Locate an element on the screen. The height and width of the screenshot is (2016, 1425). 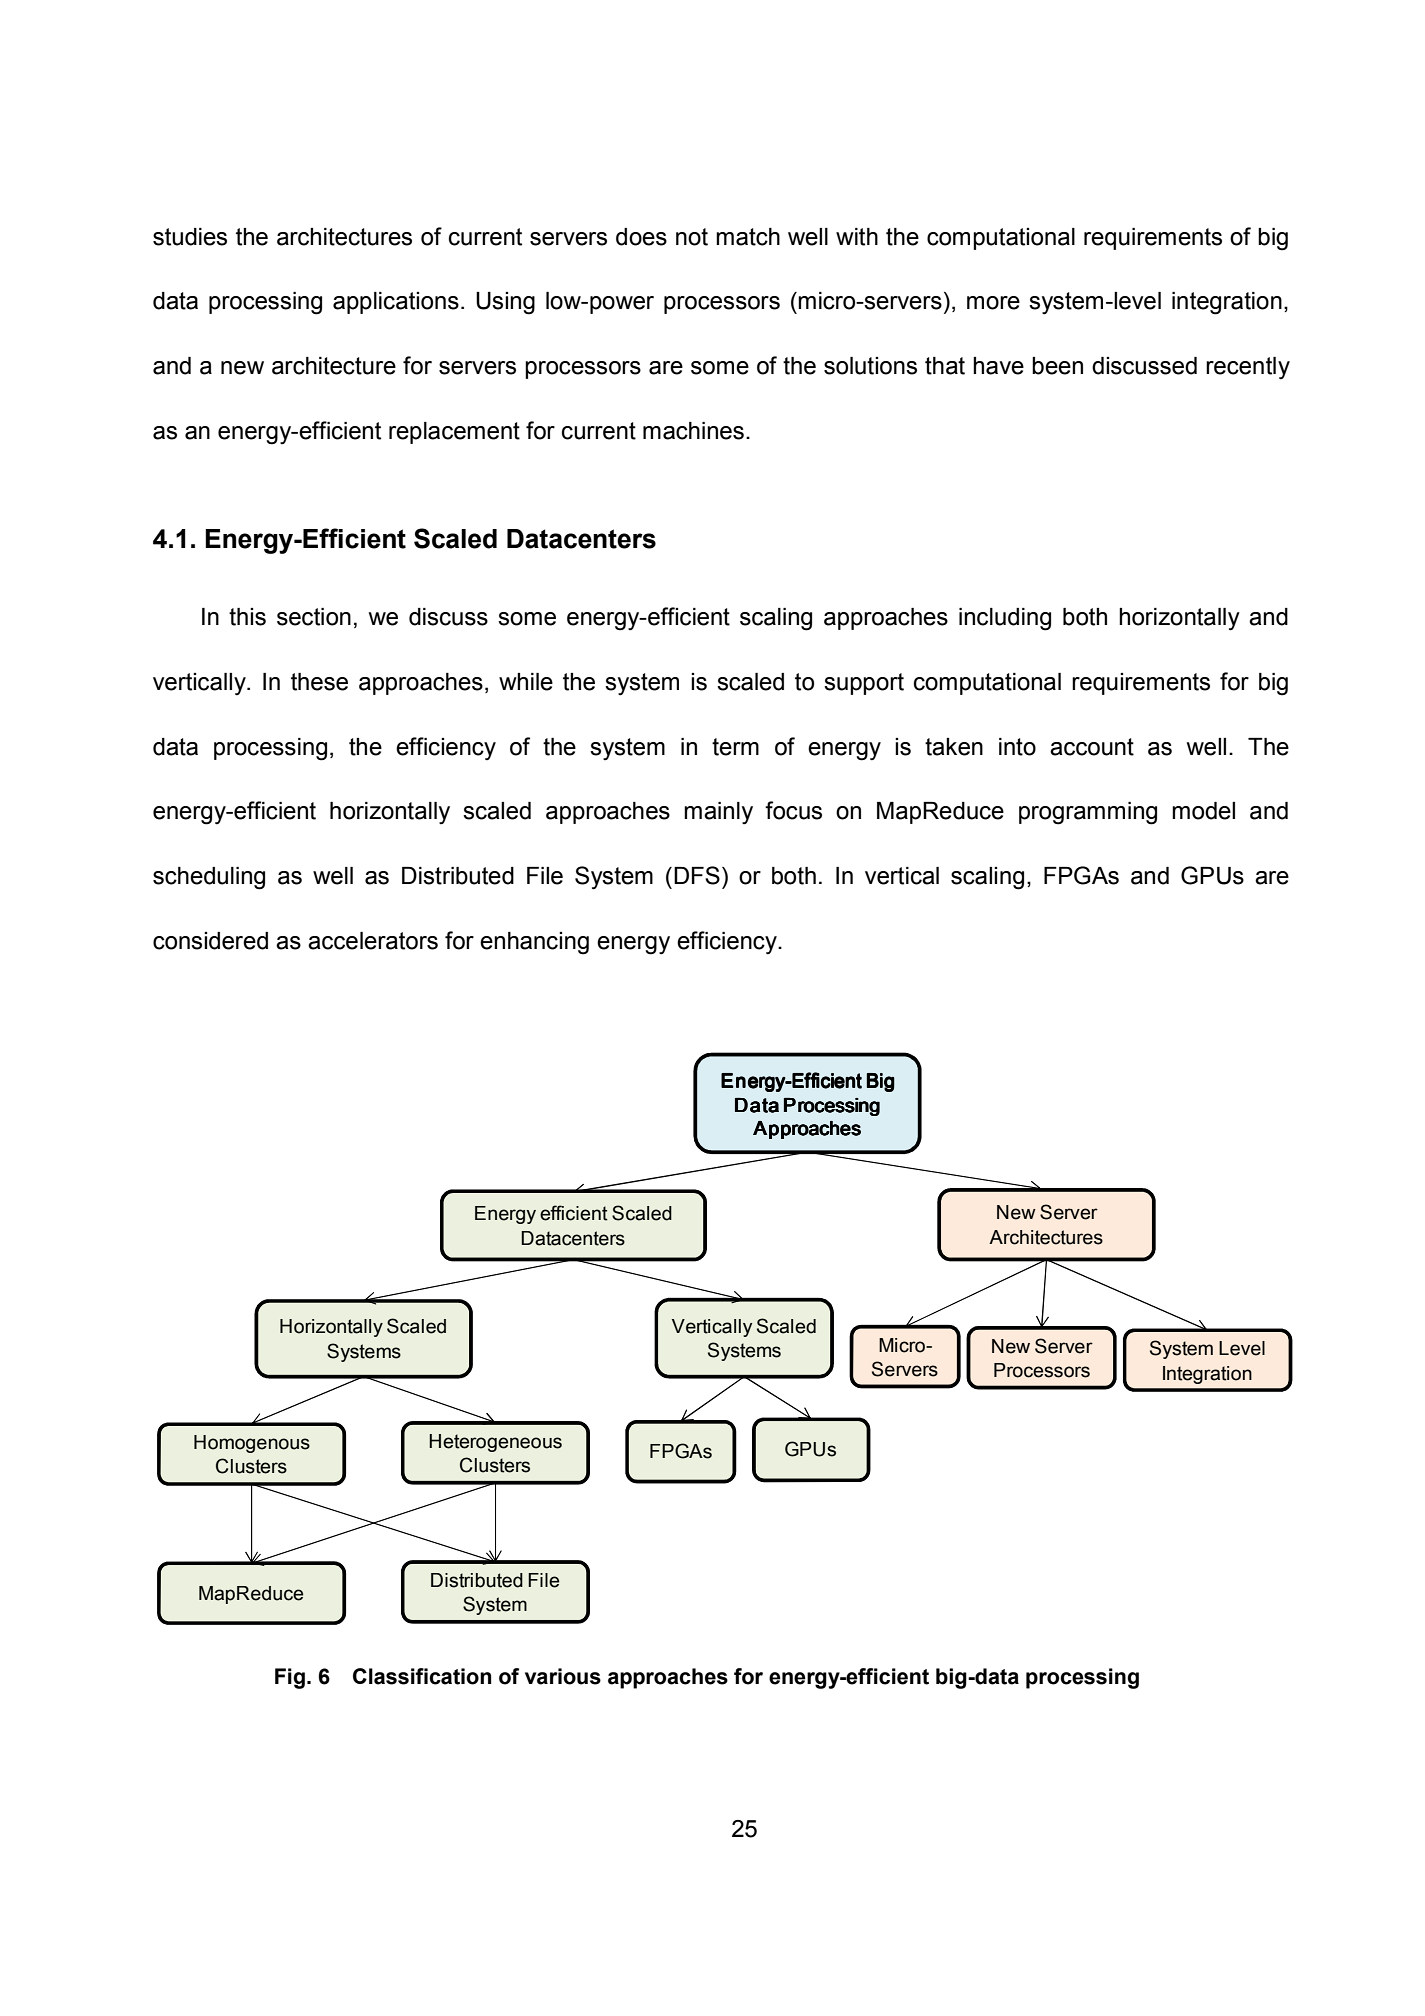
model is located at coordinates (1203, 811).
